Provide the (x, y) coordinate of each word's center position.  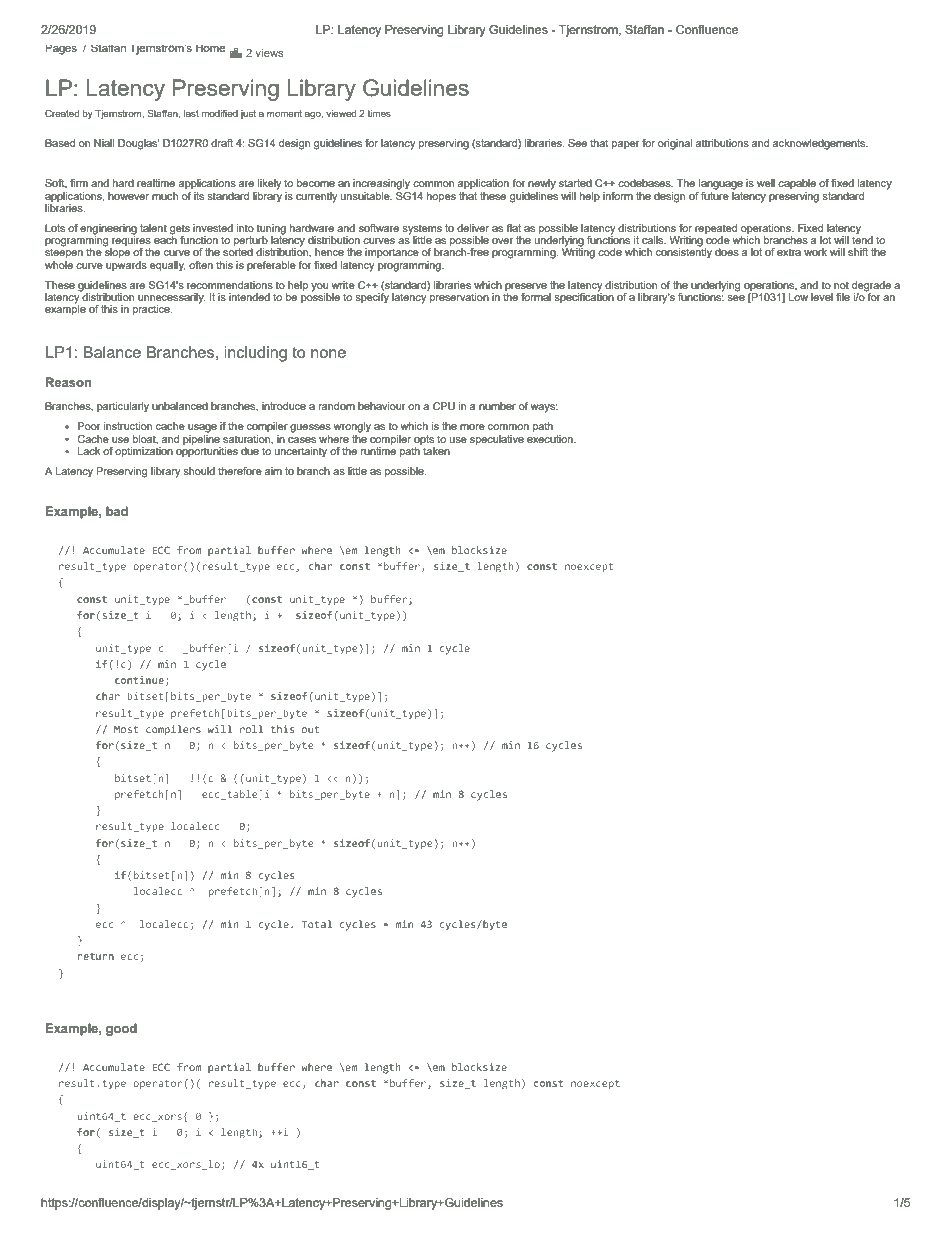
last (191, 113)
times (379, 113)
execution (551, 439)
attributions (722, 143)
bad (117, 511)
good (121, 1029)
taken (435, 449)
